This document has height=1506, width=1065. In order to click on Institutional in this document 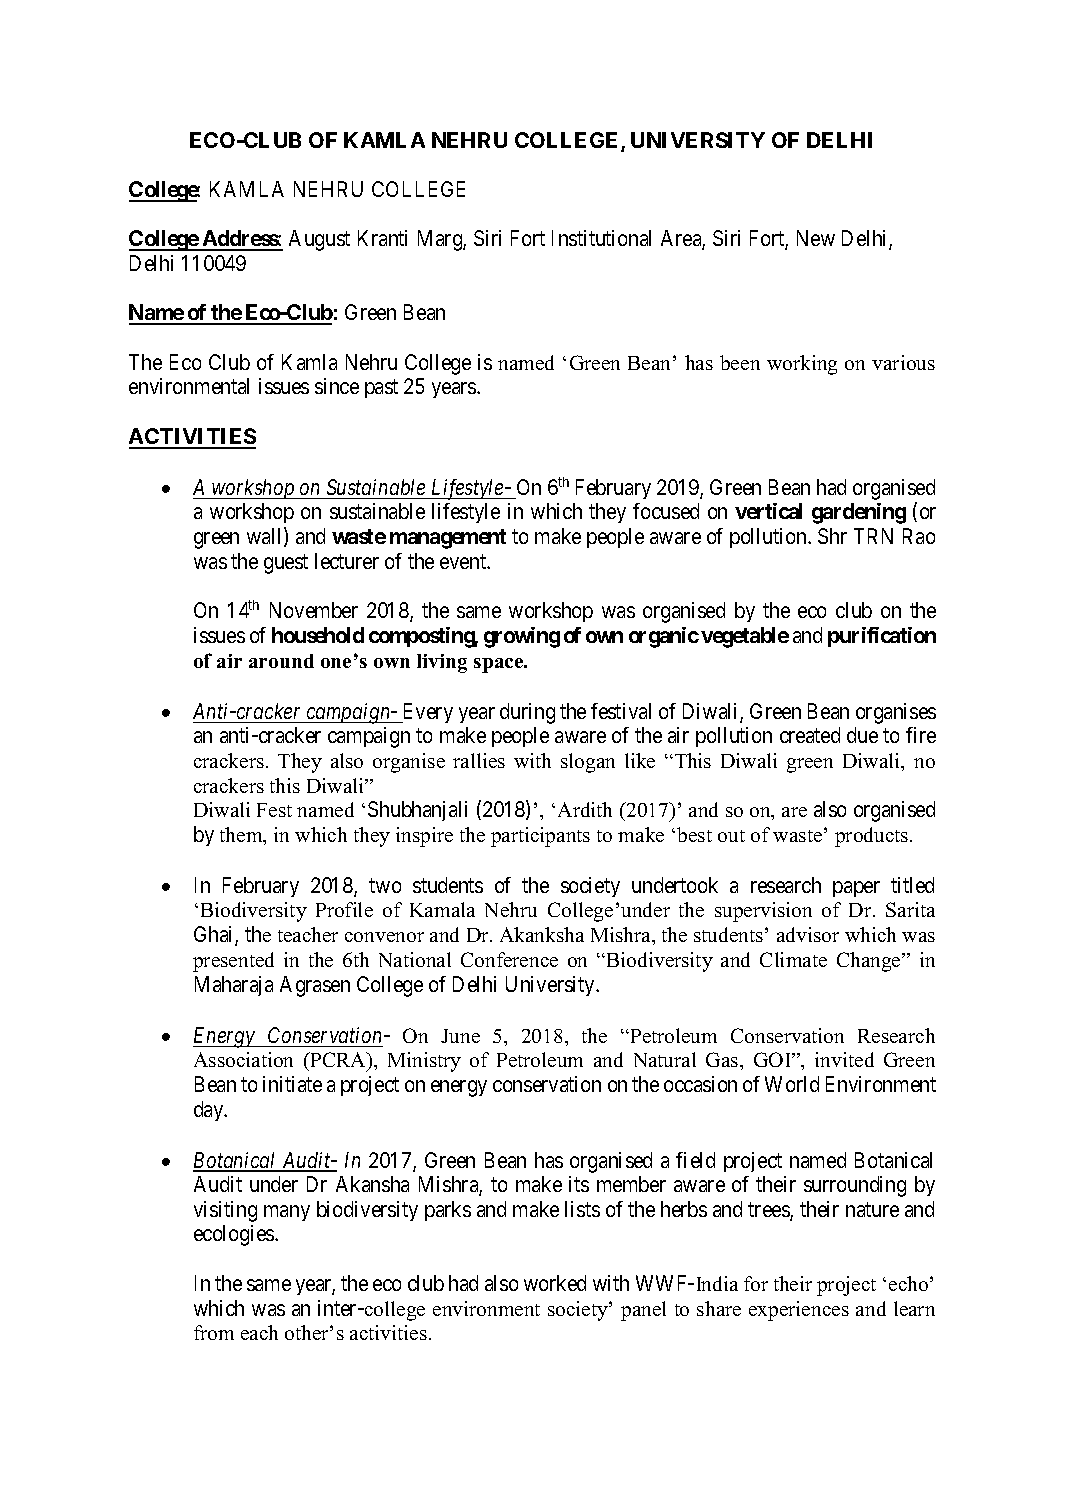, I will do `click(601, 238)`.
